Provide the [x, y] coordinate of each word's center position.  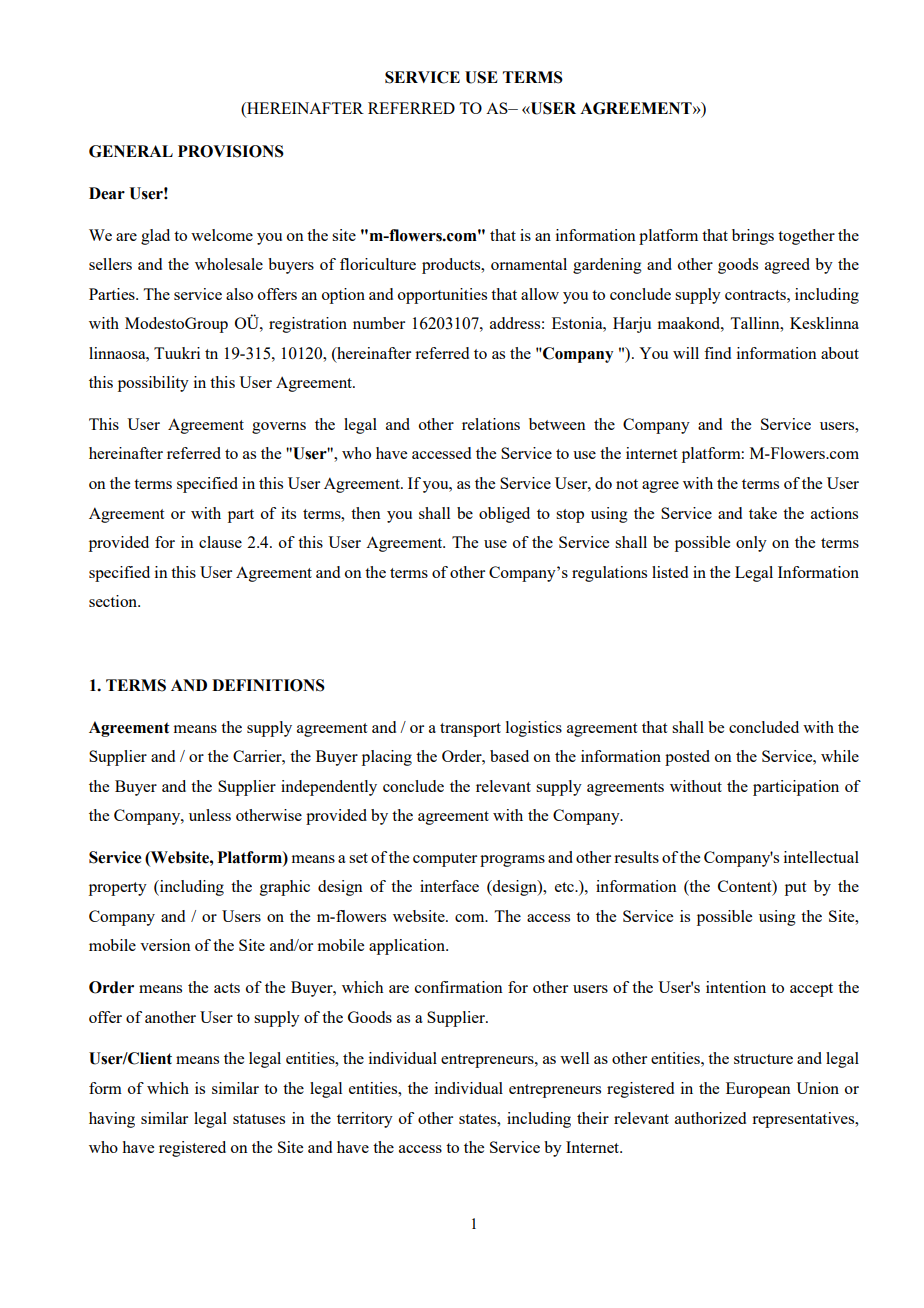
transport [470, 730]
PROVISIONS [231, 151]
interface [449, 886]
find [717, 353]
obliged [504, 515]
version [165, 945]
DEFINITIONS [268, 685]
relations [491, 424]
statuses [259, 1119]
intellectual [821, 857]
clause [220, 542]
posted [687, 758]
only [751, 544]
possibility [153, 384]
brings [753, 237]
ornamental [529, 264]
